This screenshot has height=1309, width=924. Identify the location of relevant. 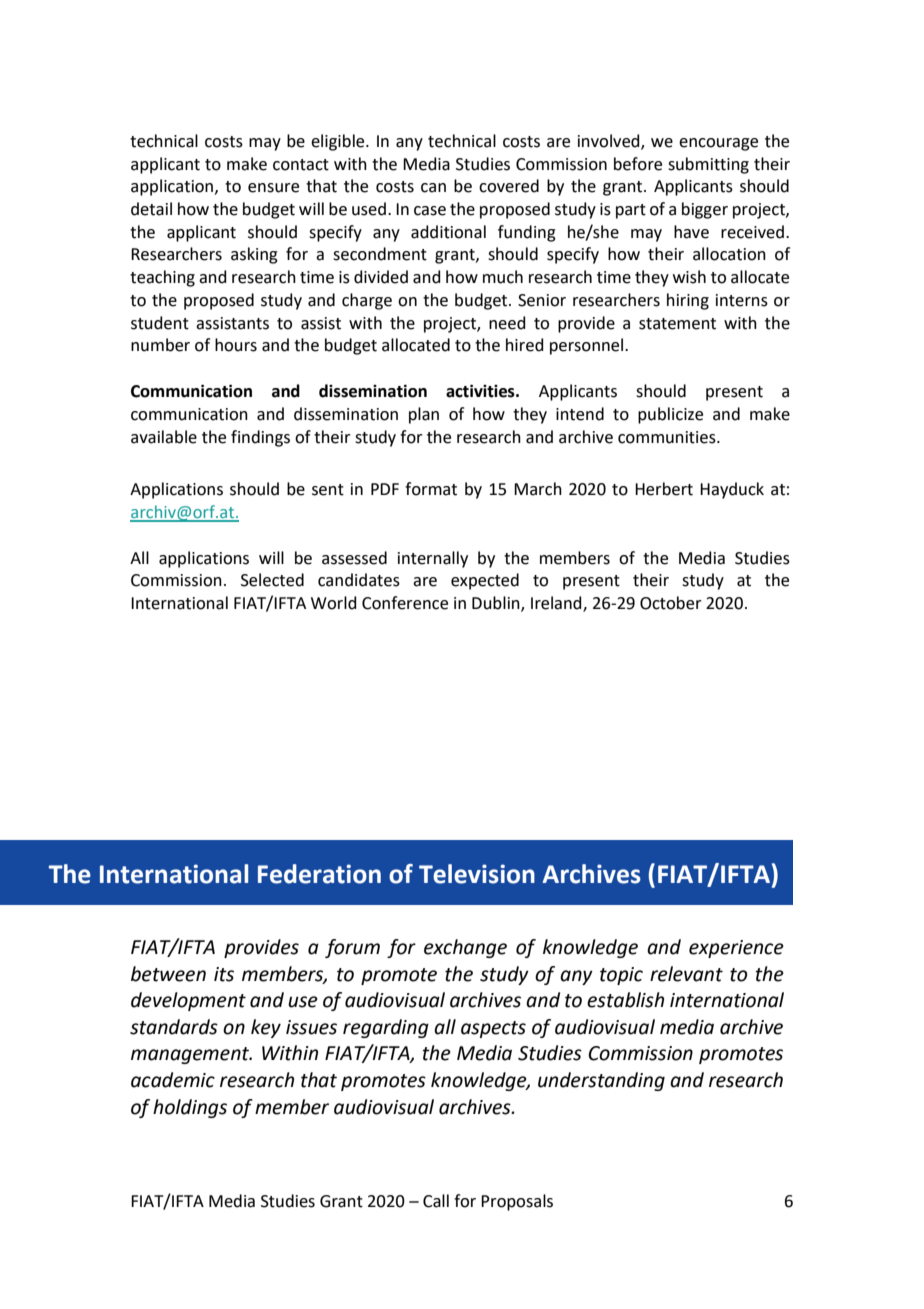
(686, 974).
